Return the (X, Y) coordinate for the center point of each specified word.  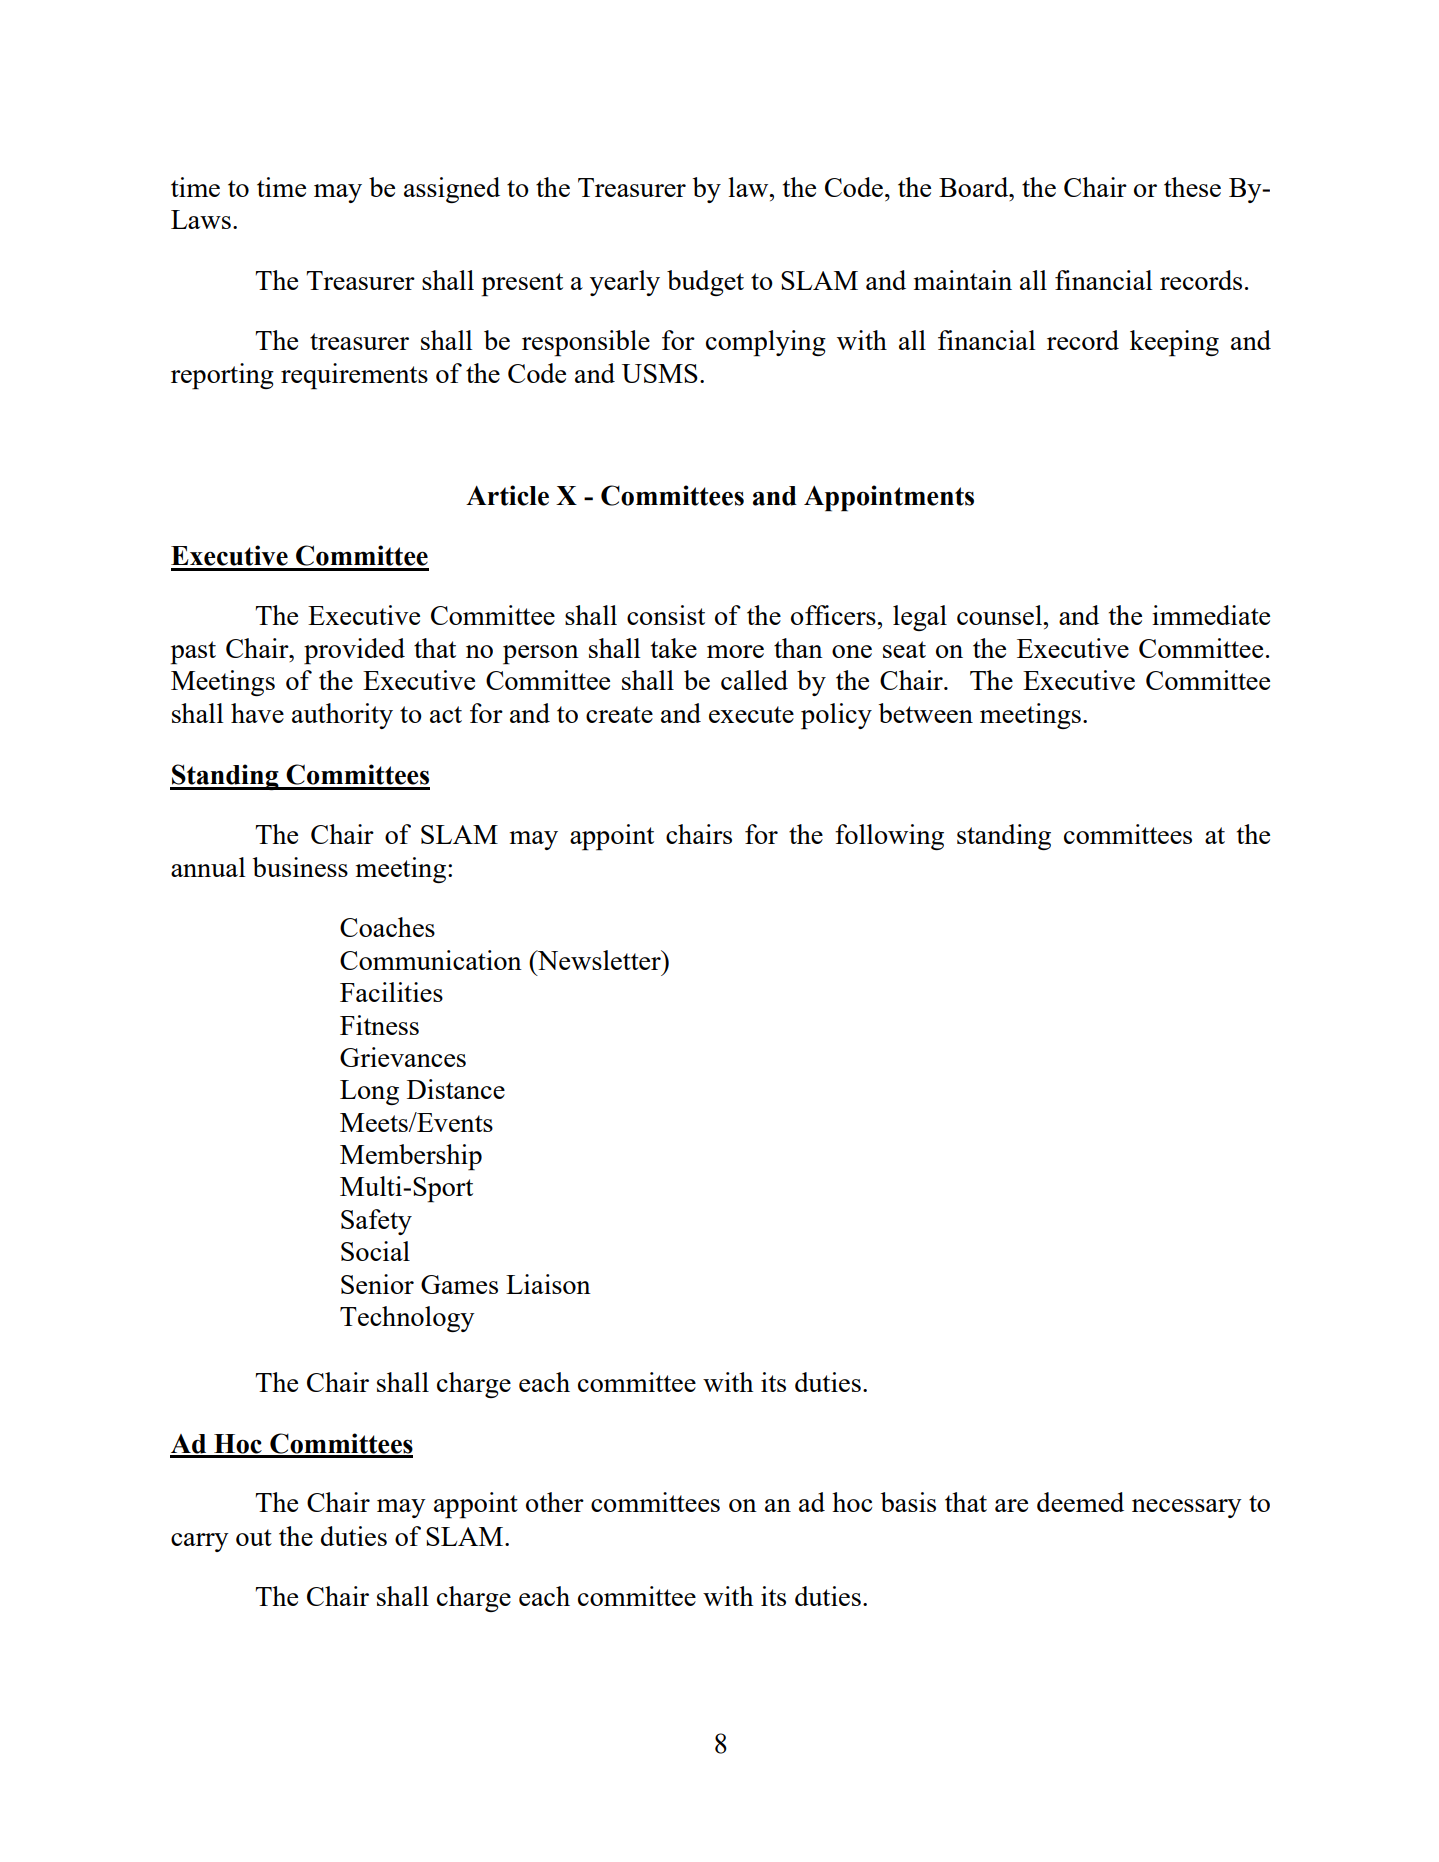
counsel (1000, 615)
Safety (376, 1222)
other (555, 1502)
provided (354, 651)
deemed (1080, 1502)
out (254, 1537)
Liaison (548, 1284)
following (889, 837)
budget (705, 283)
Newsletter (599, 960)
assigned (452, 190)
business (300, 867)
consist (666, 615)
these (1192, 187)
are (1011, 1505)
